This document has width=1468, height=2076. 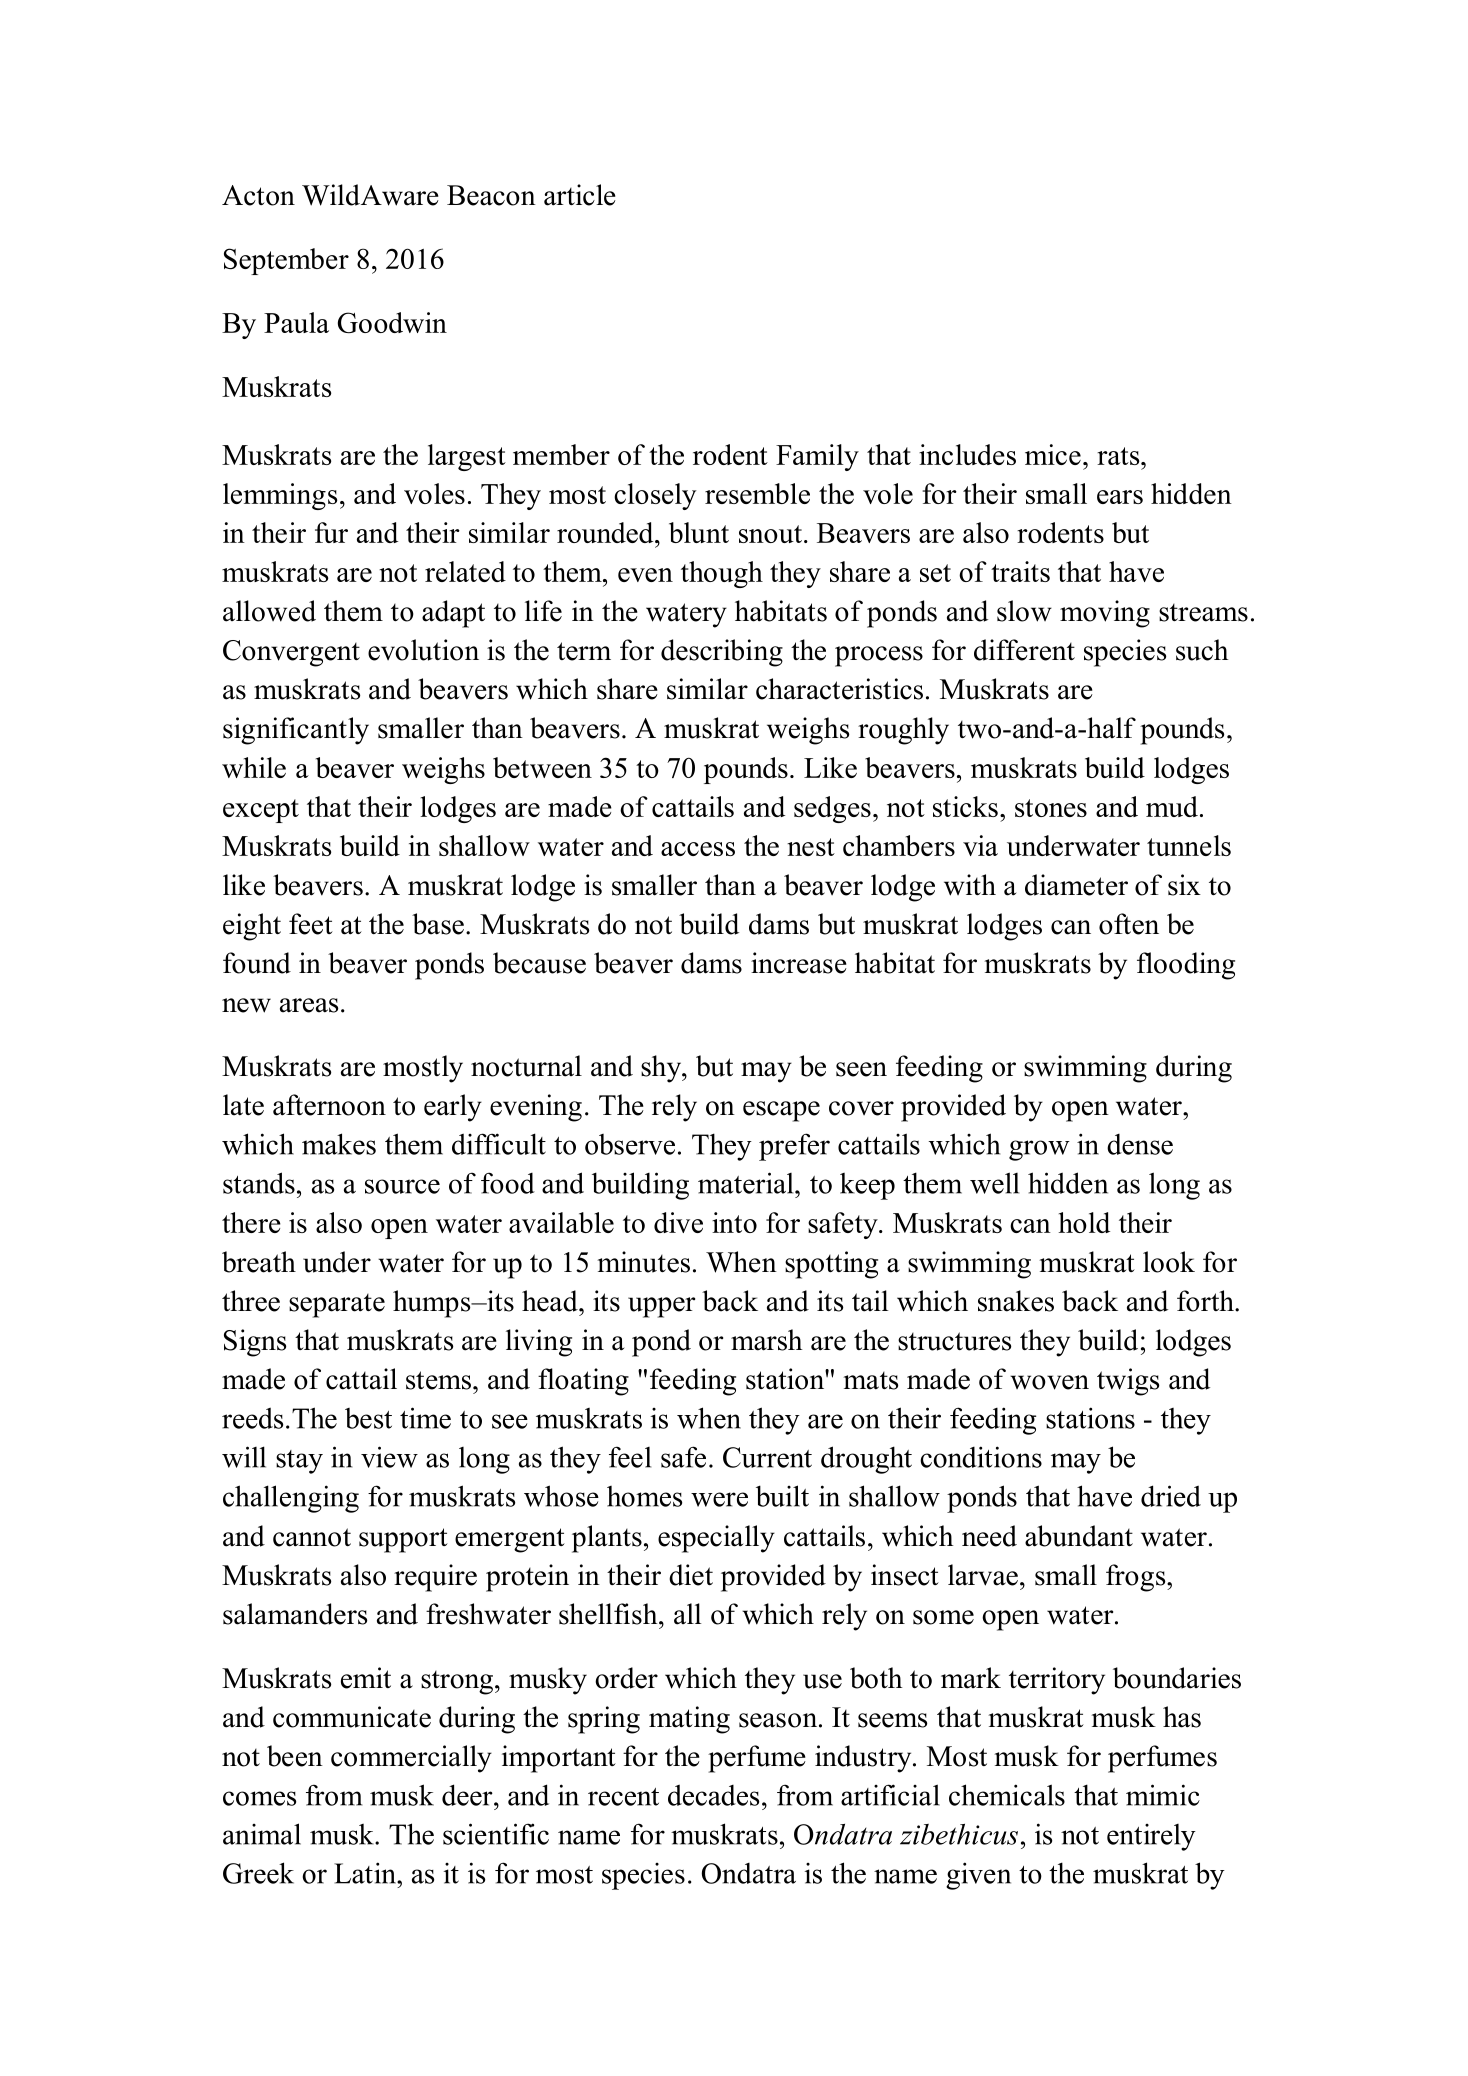 What do you see at coordinates (1186, 966) in the document?
I see `flooding` at bounding box center [1186, 966].
